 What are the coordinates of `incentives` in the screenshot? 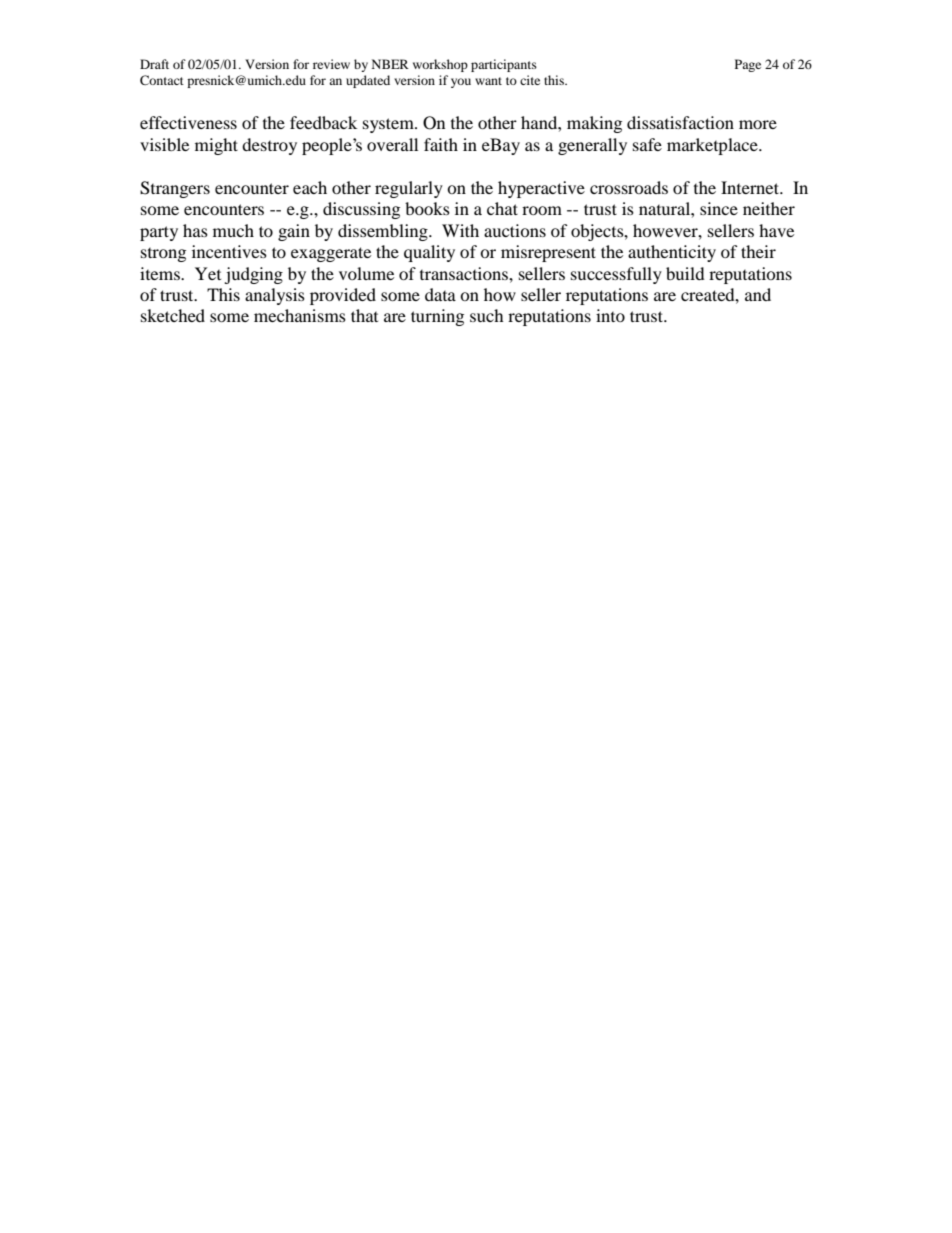 It's located at (229, 251).
